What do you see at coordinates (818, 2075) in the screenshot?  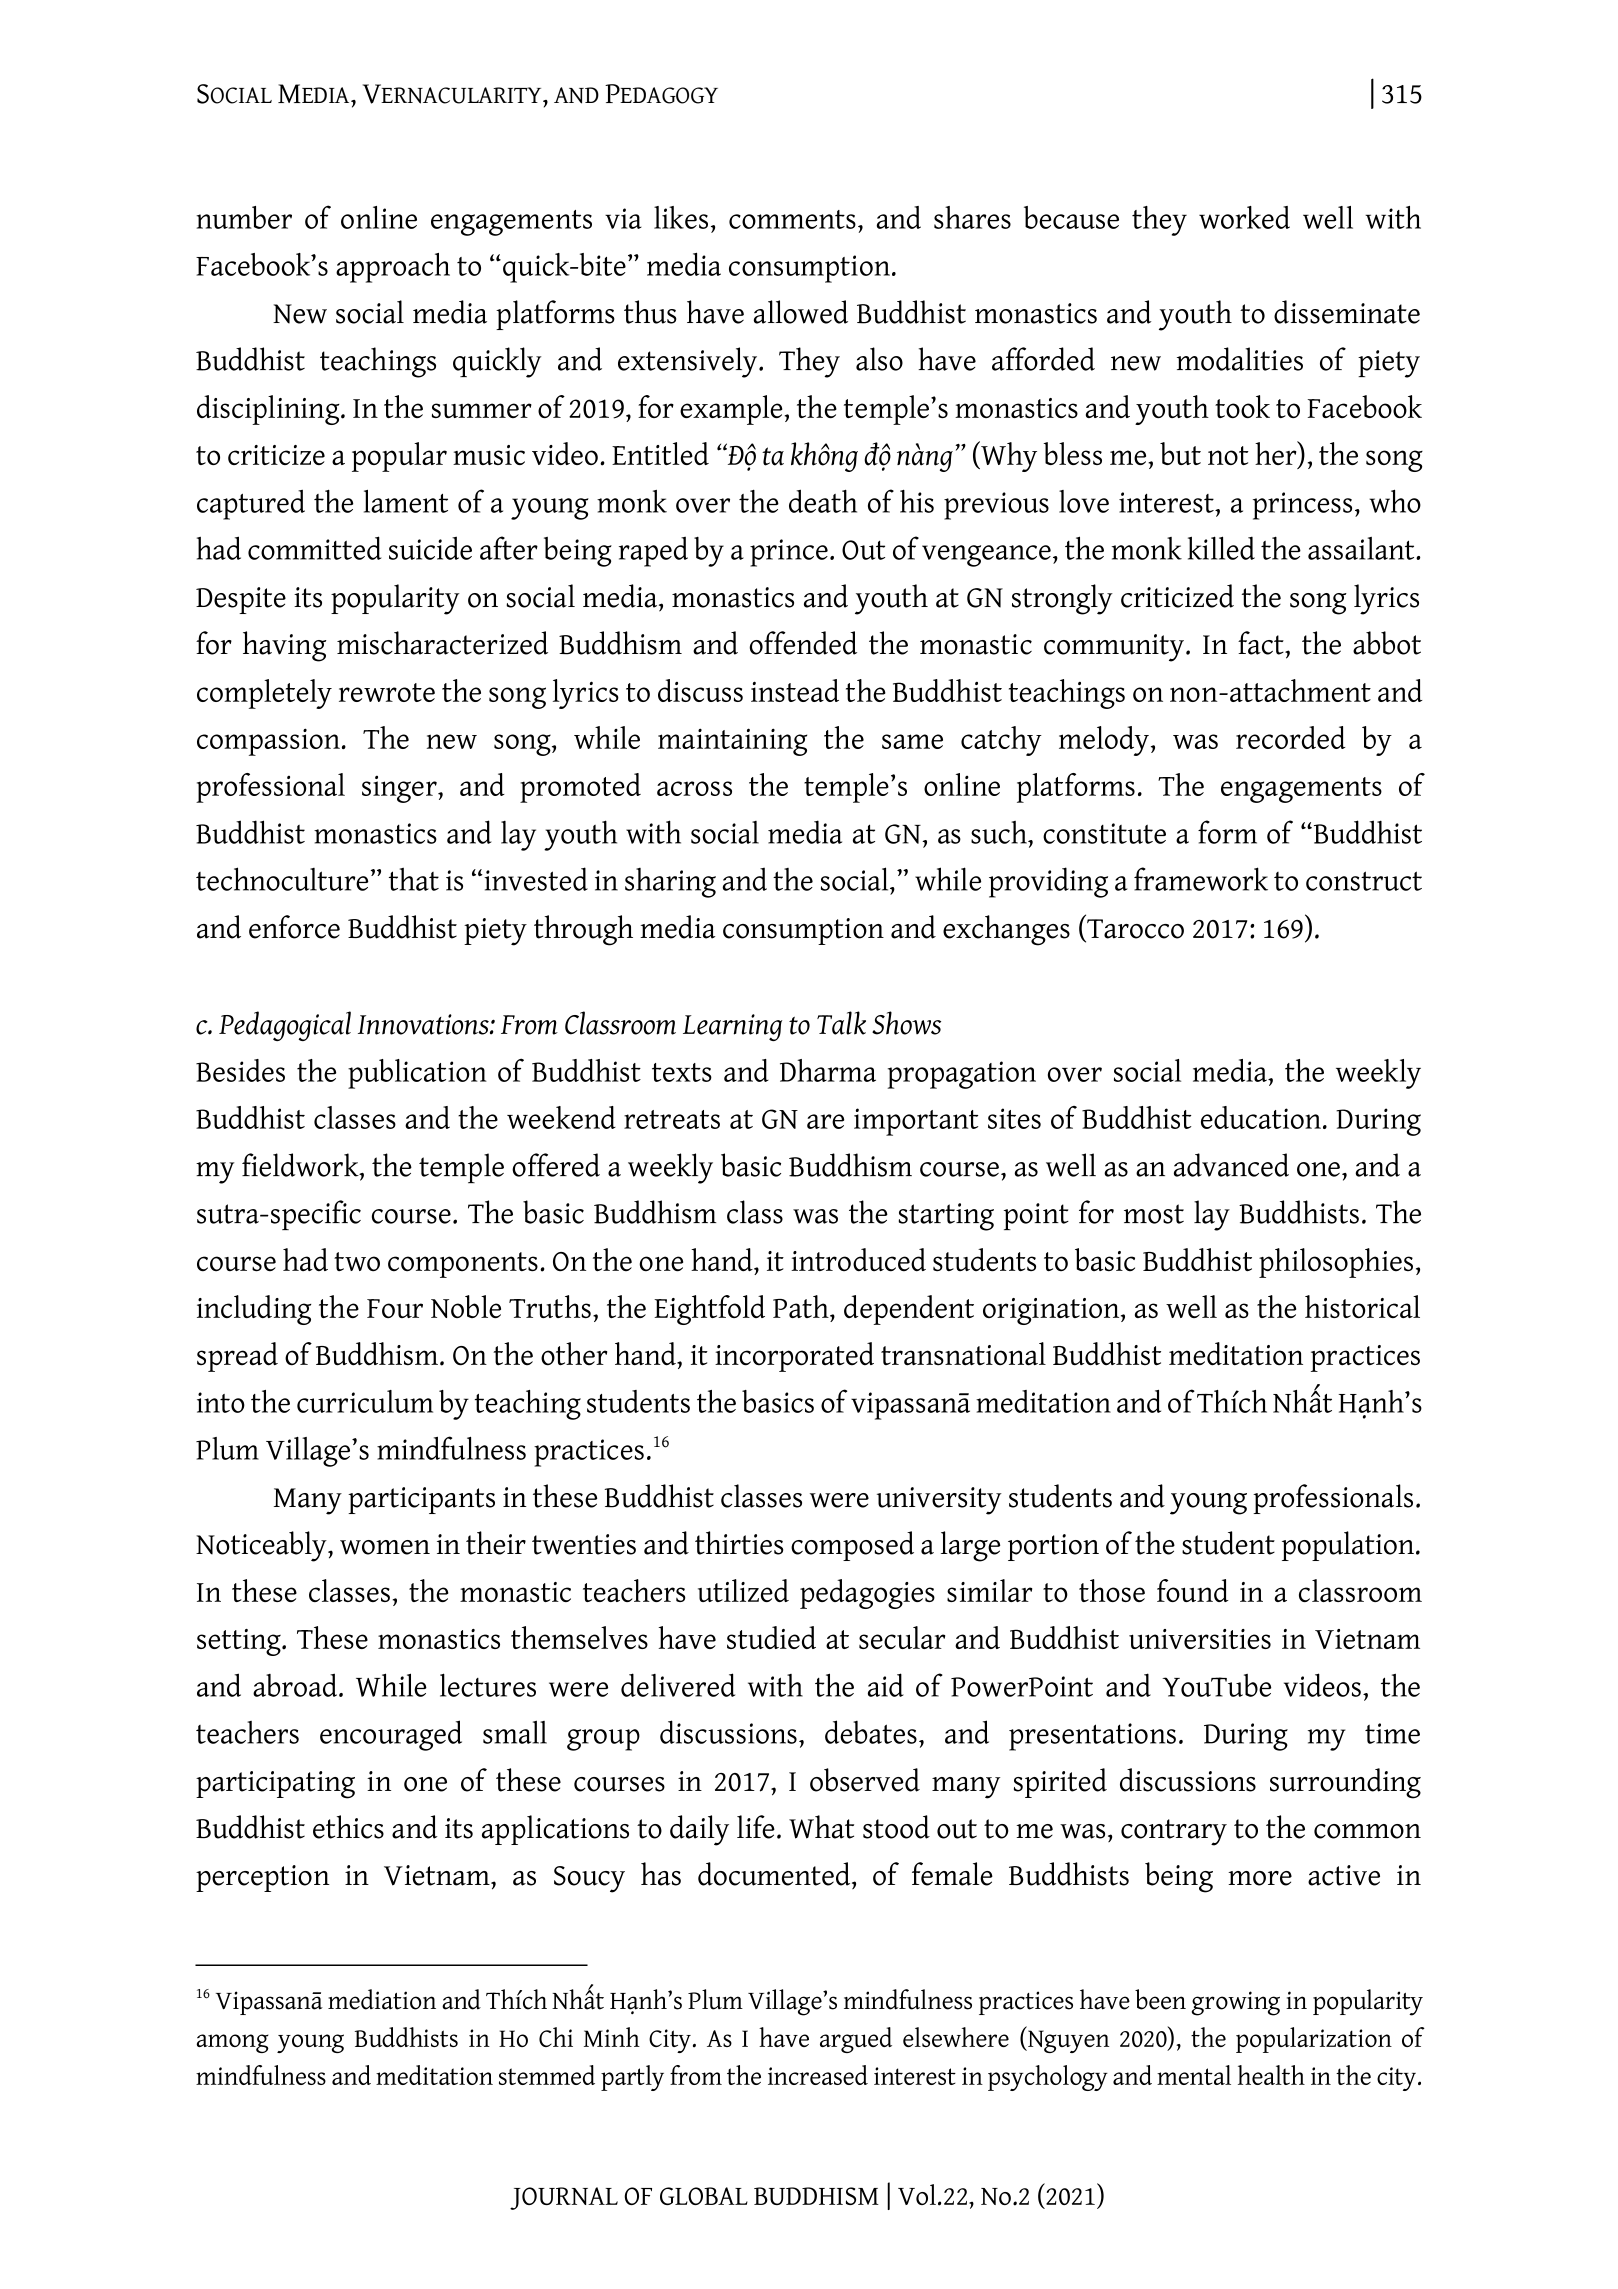 I see `increased` at bounding box center [818, 2075].
